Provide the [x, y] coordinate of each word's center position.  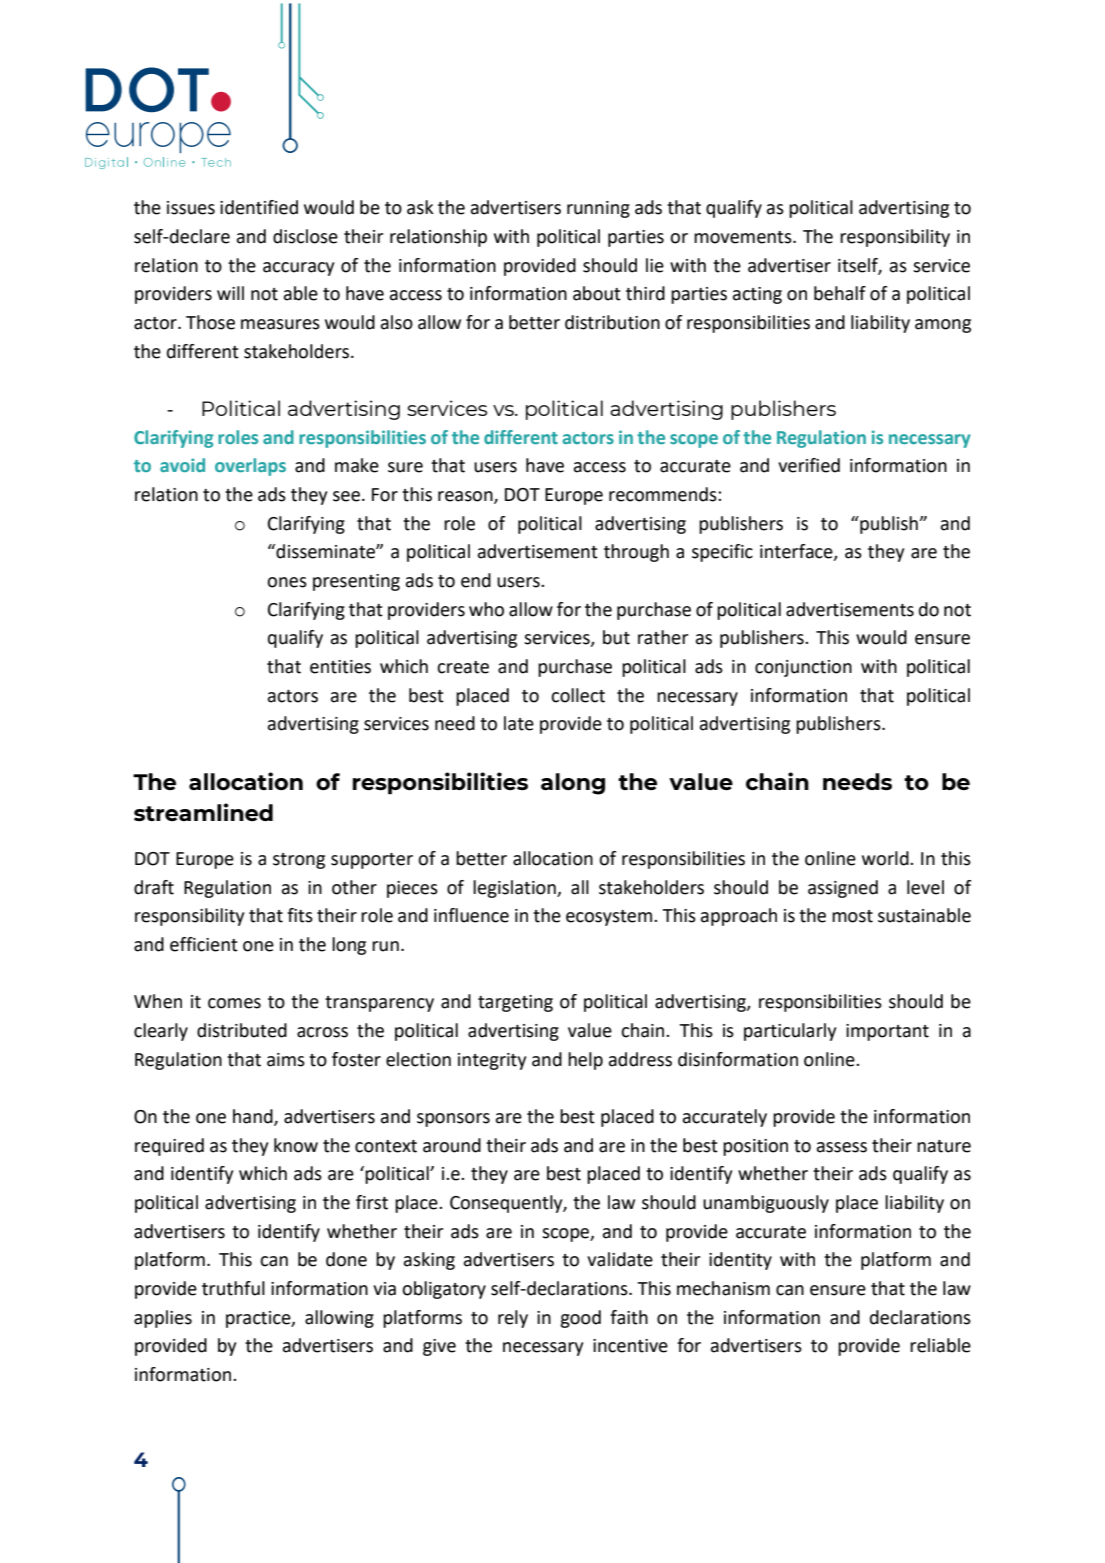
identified [259, 207]
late [519, 723]
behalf [840, 293]
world [886, 858]
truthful [233, 1288]
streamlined [203, 812]
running [598, 209]
